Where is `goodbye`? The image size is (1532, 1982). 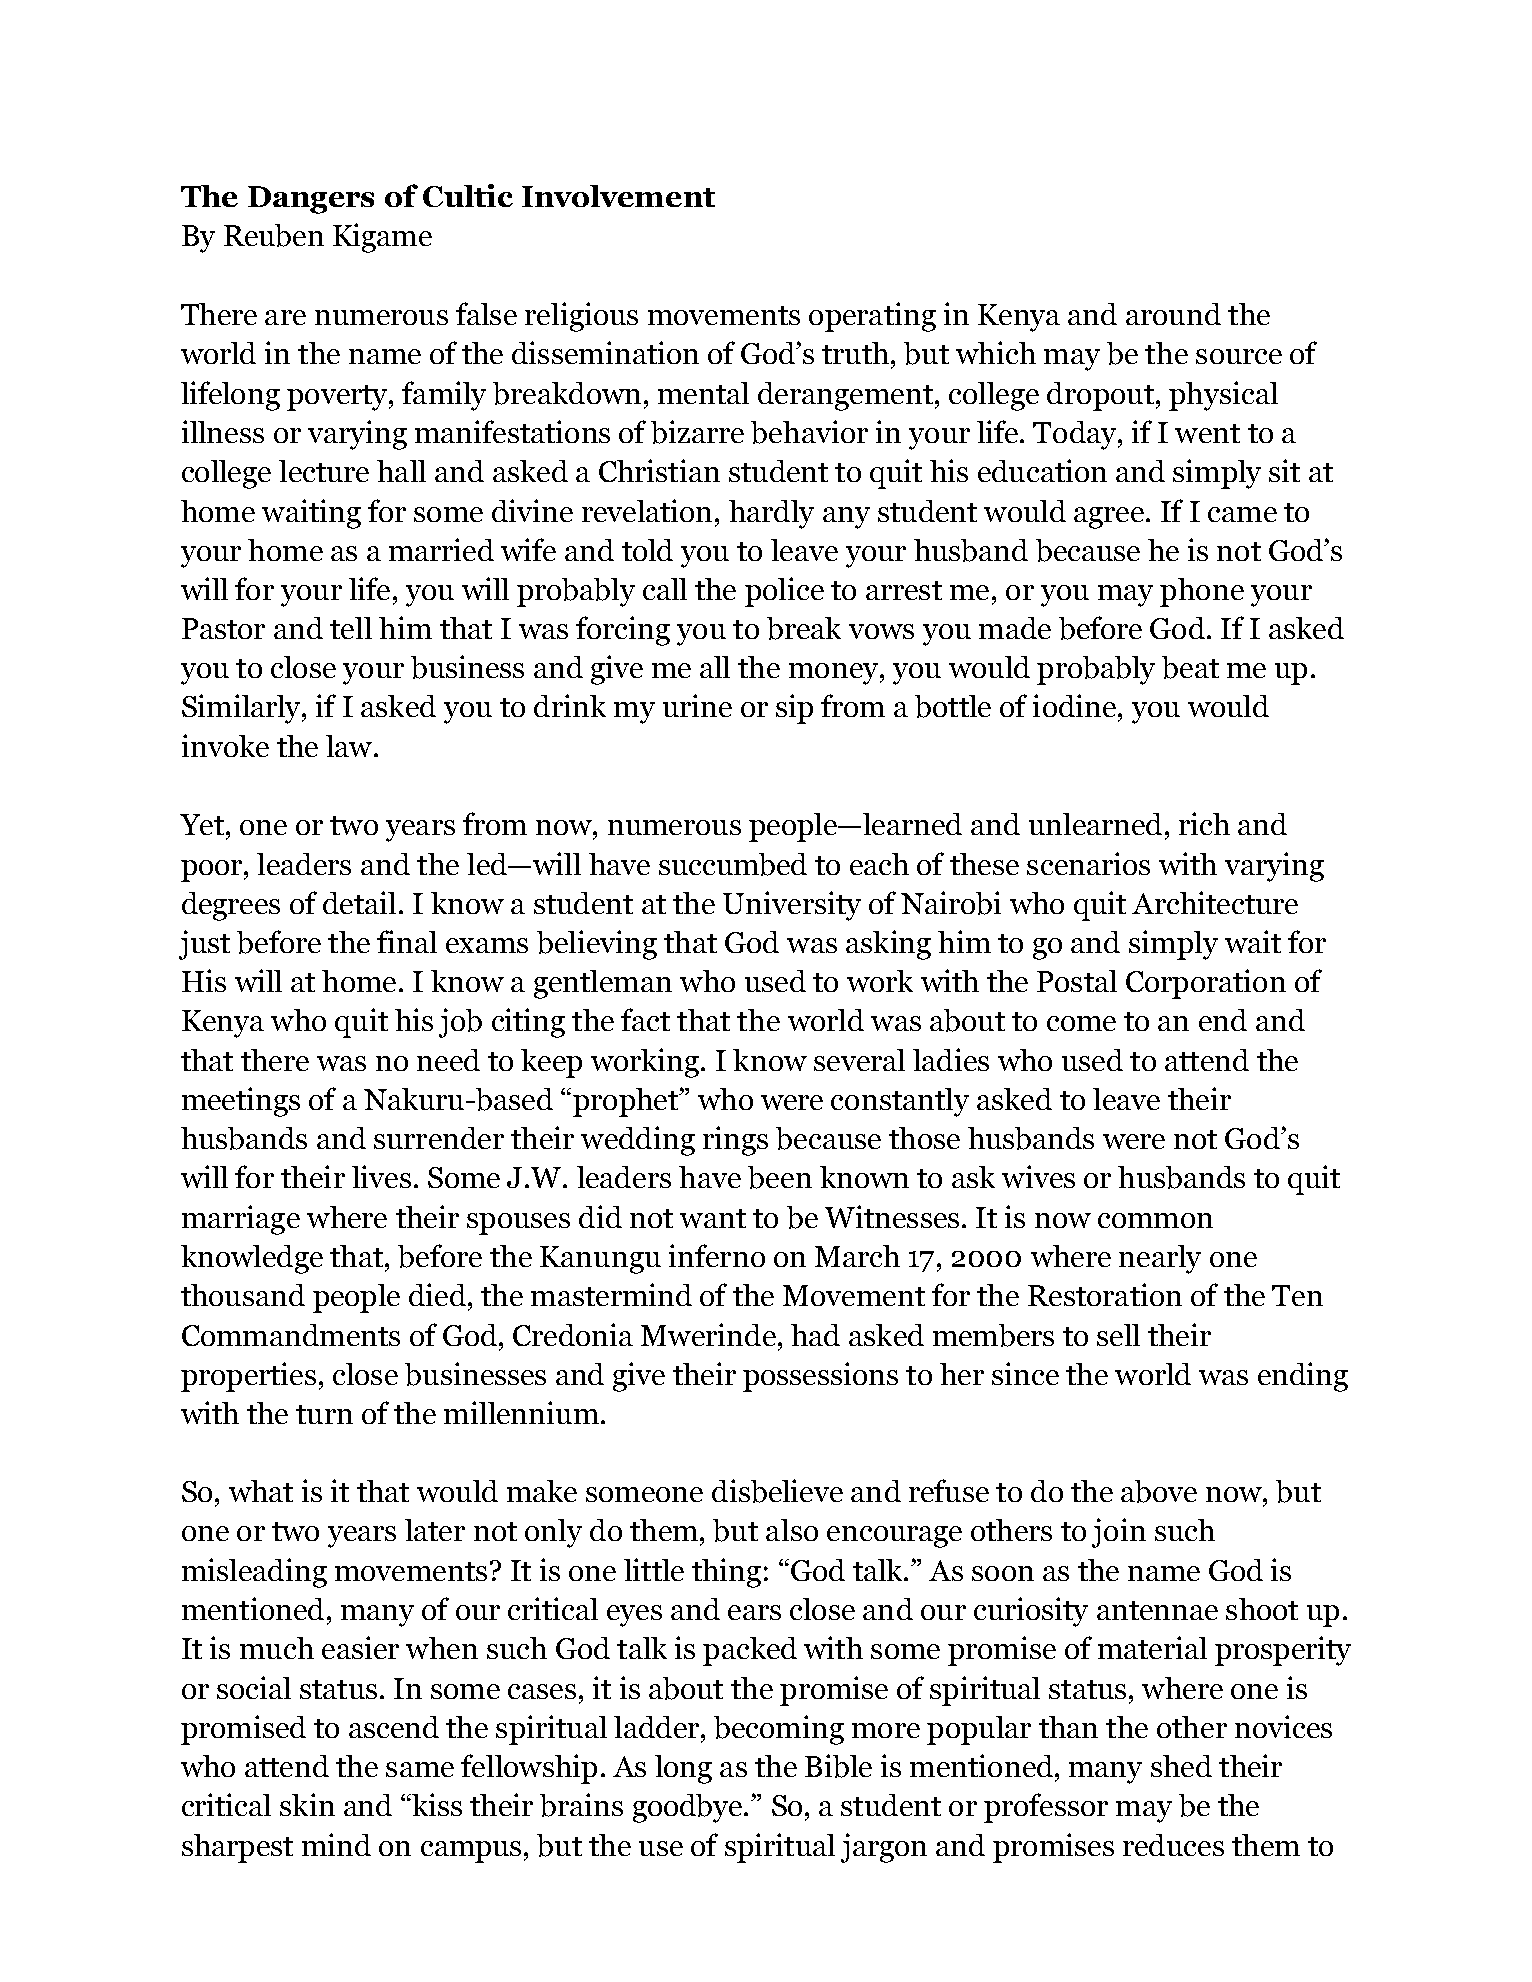
goodbye is located at coordinates (689, 1808).
